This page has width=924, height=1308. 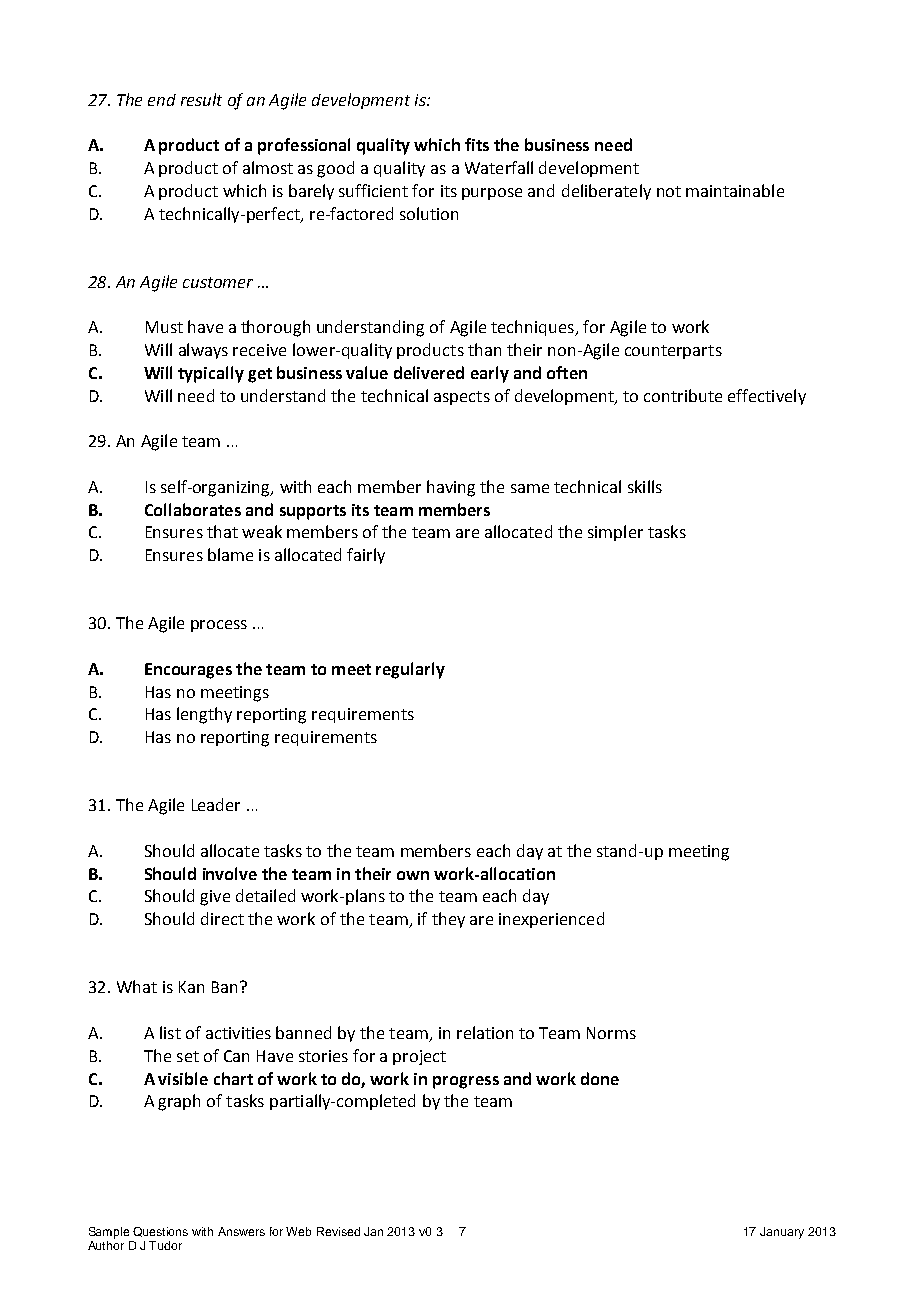 I want to click on Encourages, so click(x=188, y=671).
